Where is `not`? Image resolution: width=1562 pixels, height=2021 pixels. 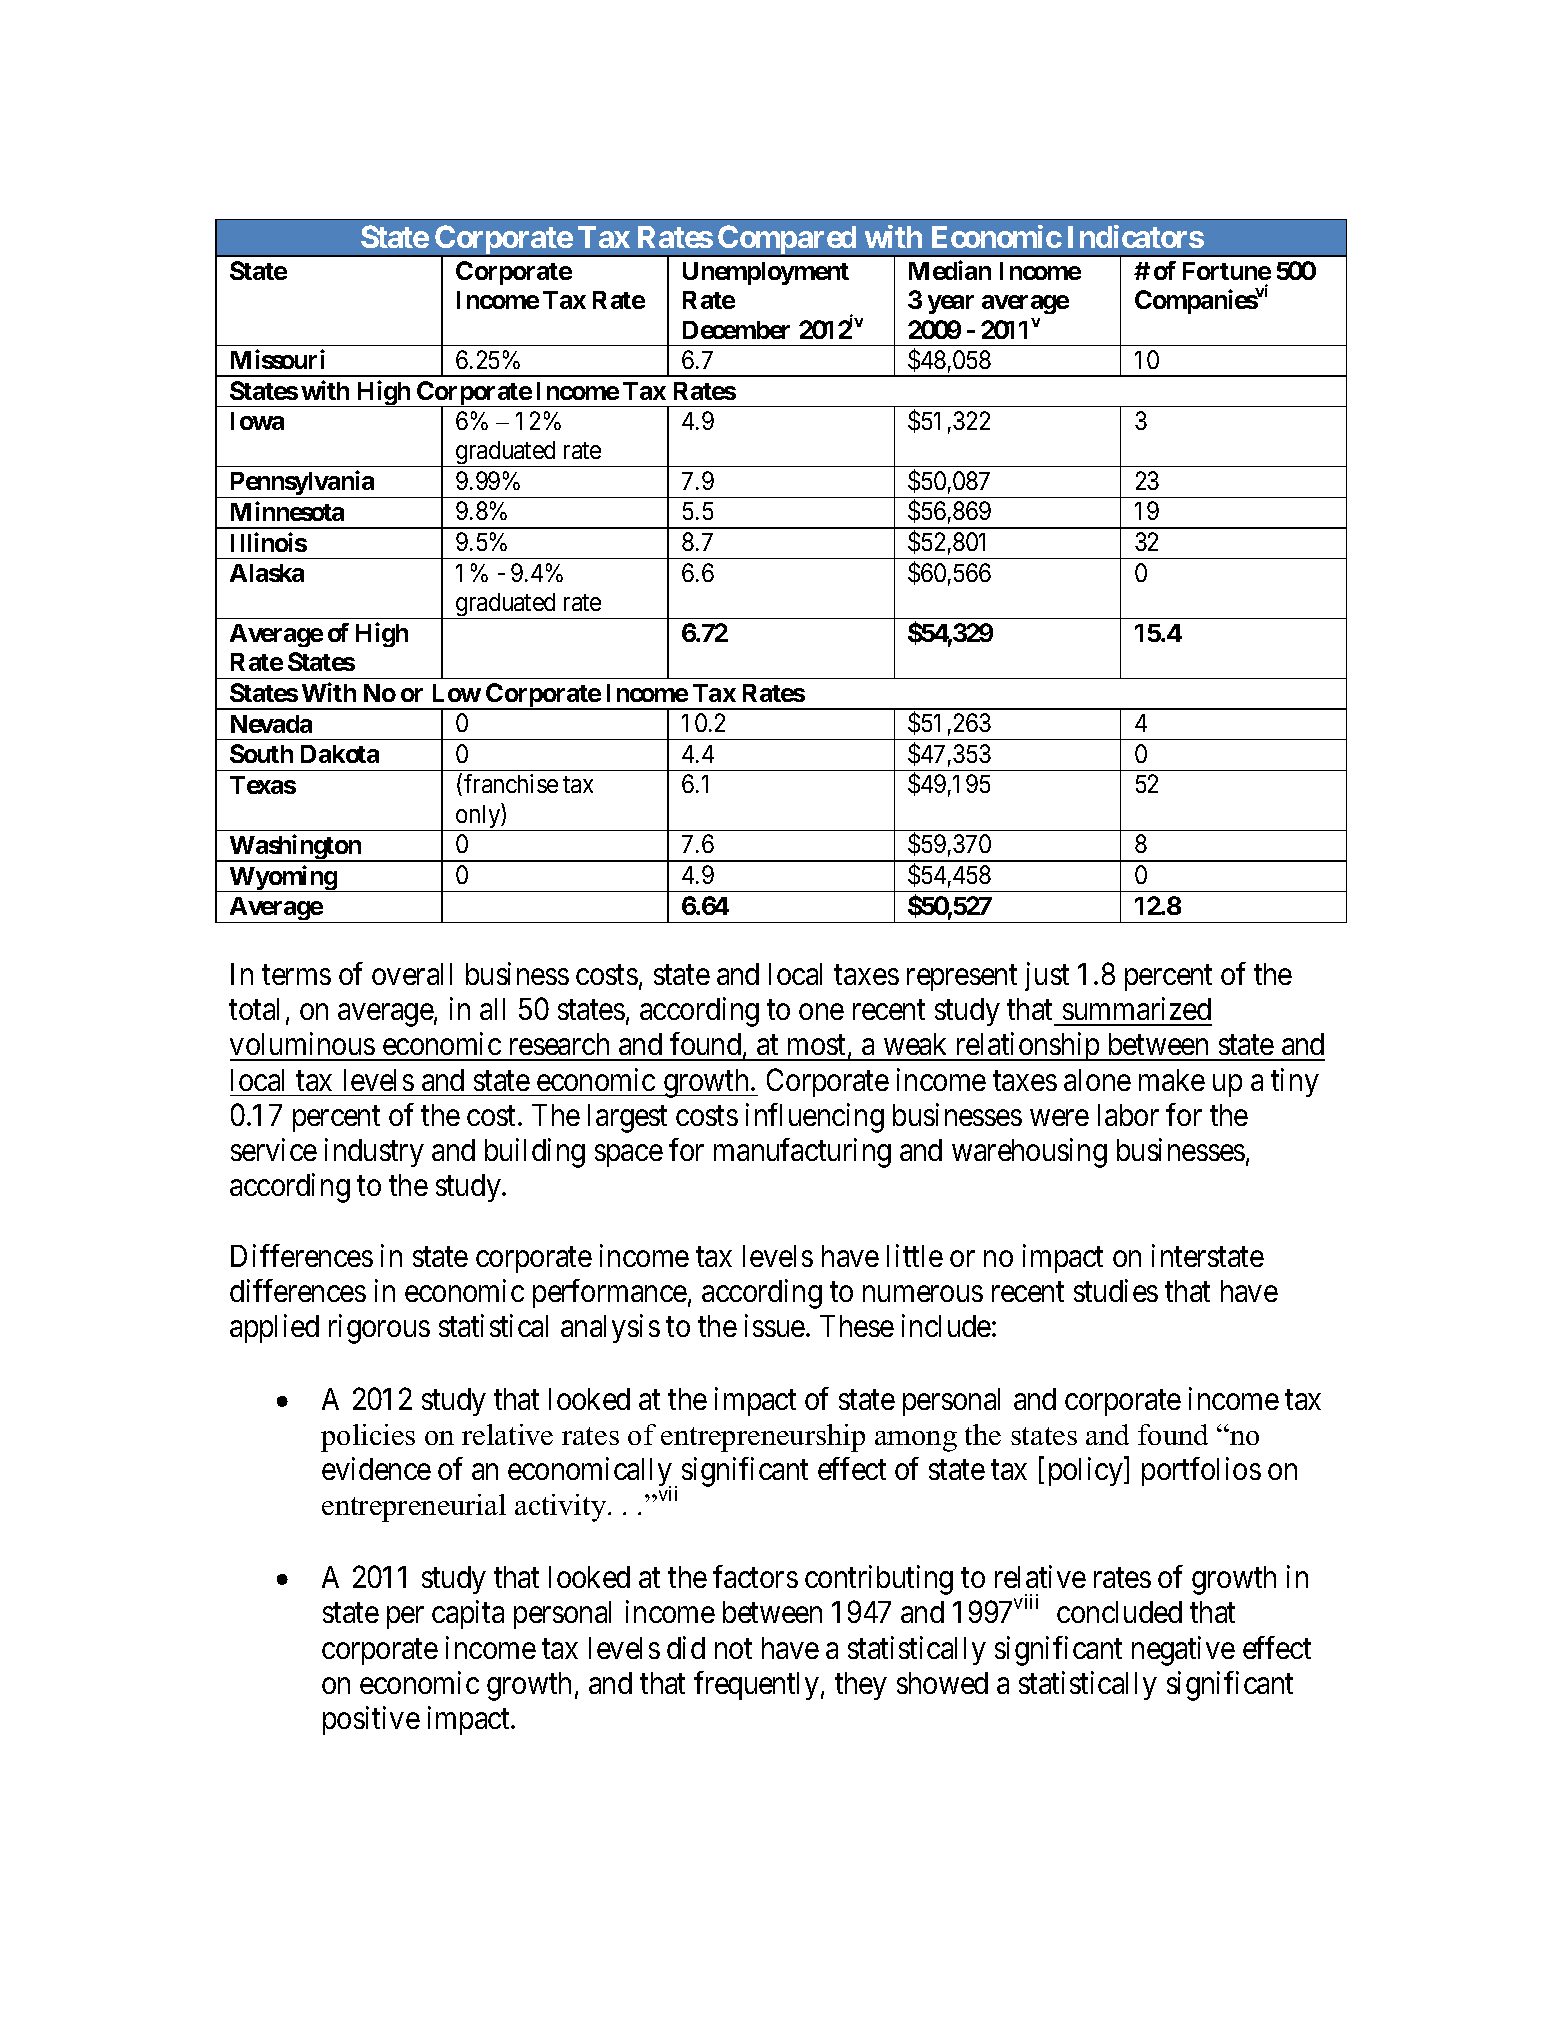
not is located at coordinates (733, 1649).
